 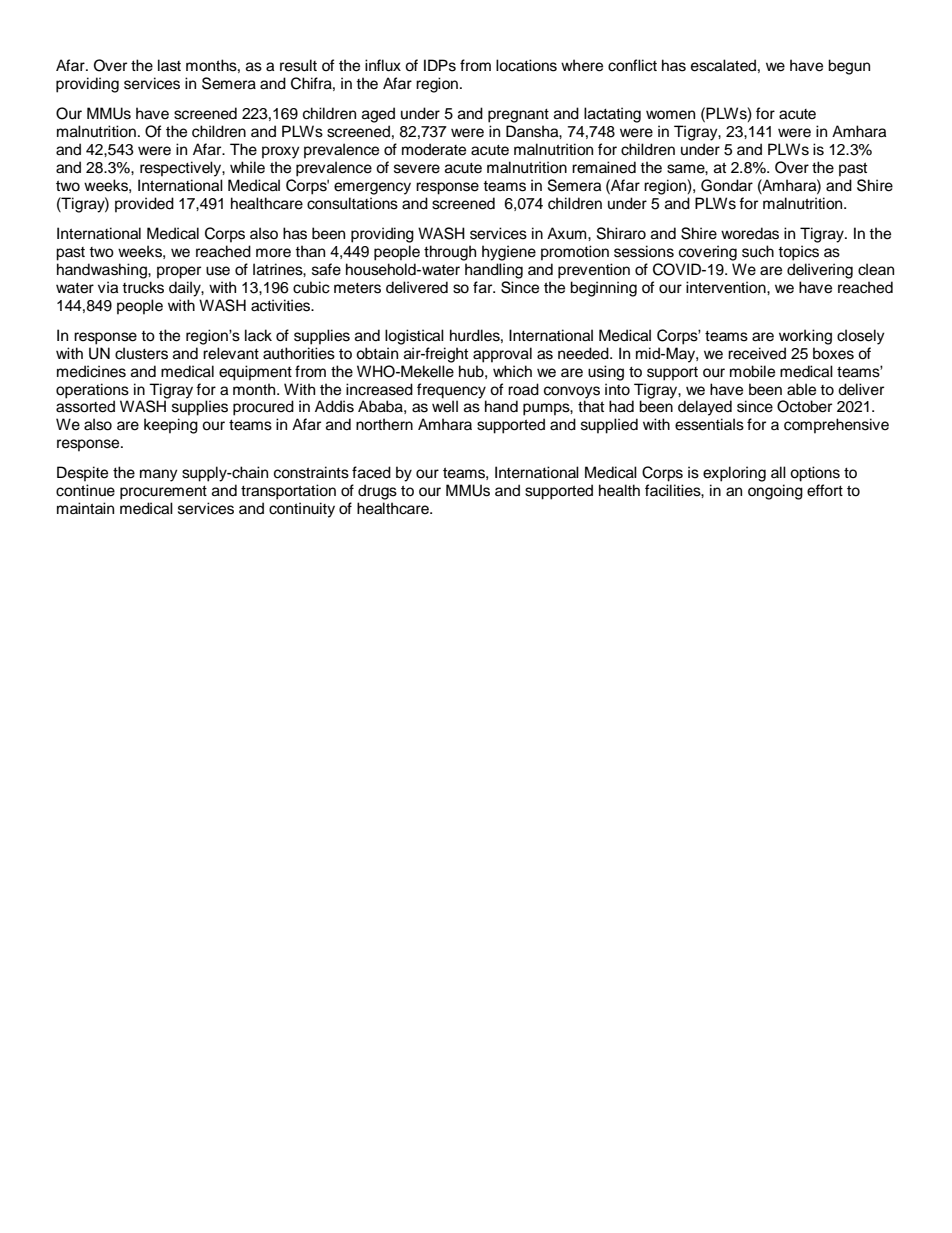 I want to click on frequency, so click(x=451, y=391).
